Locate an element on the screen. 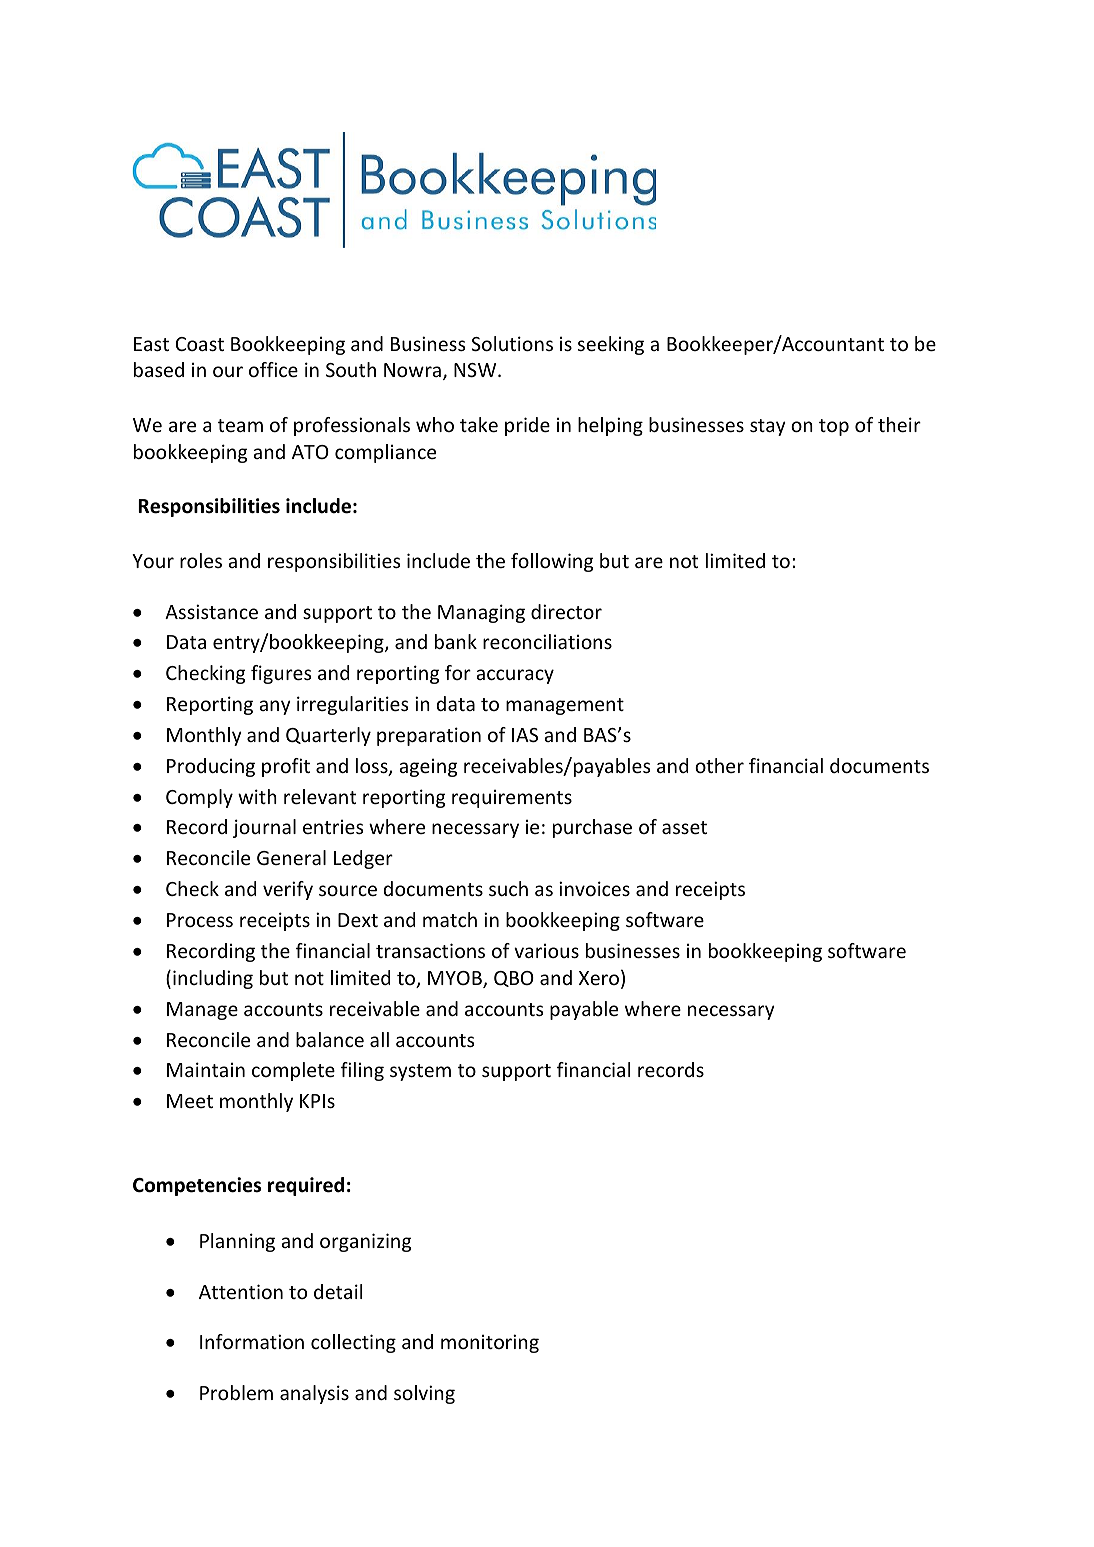  system is located at coordinates (420, 1072).
